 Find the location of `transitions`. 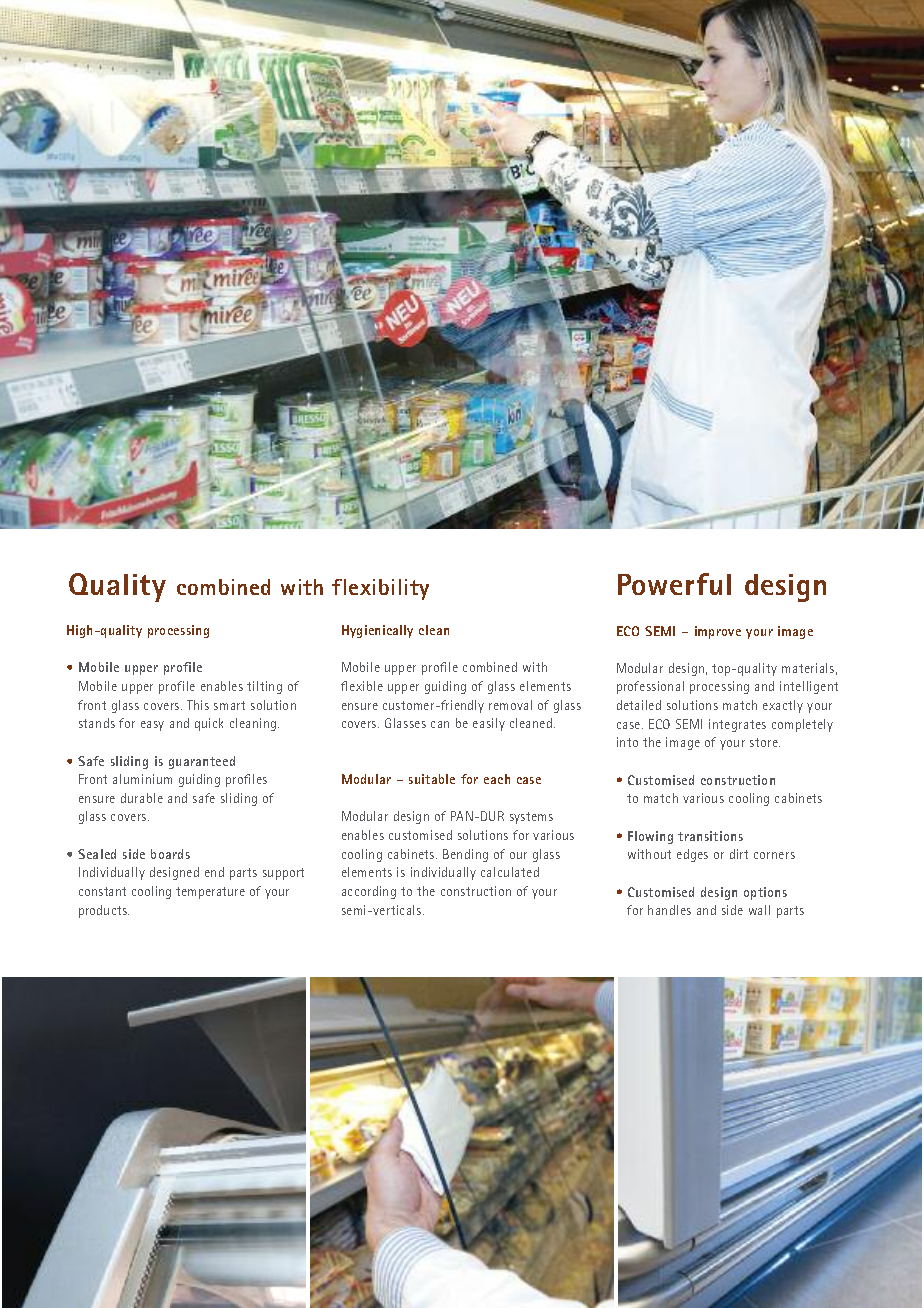

transitions is located at coordinates (710, 836).
